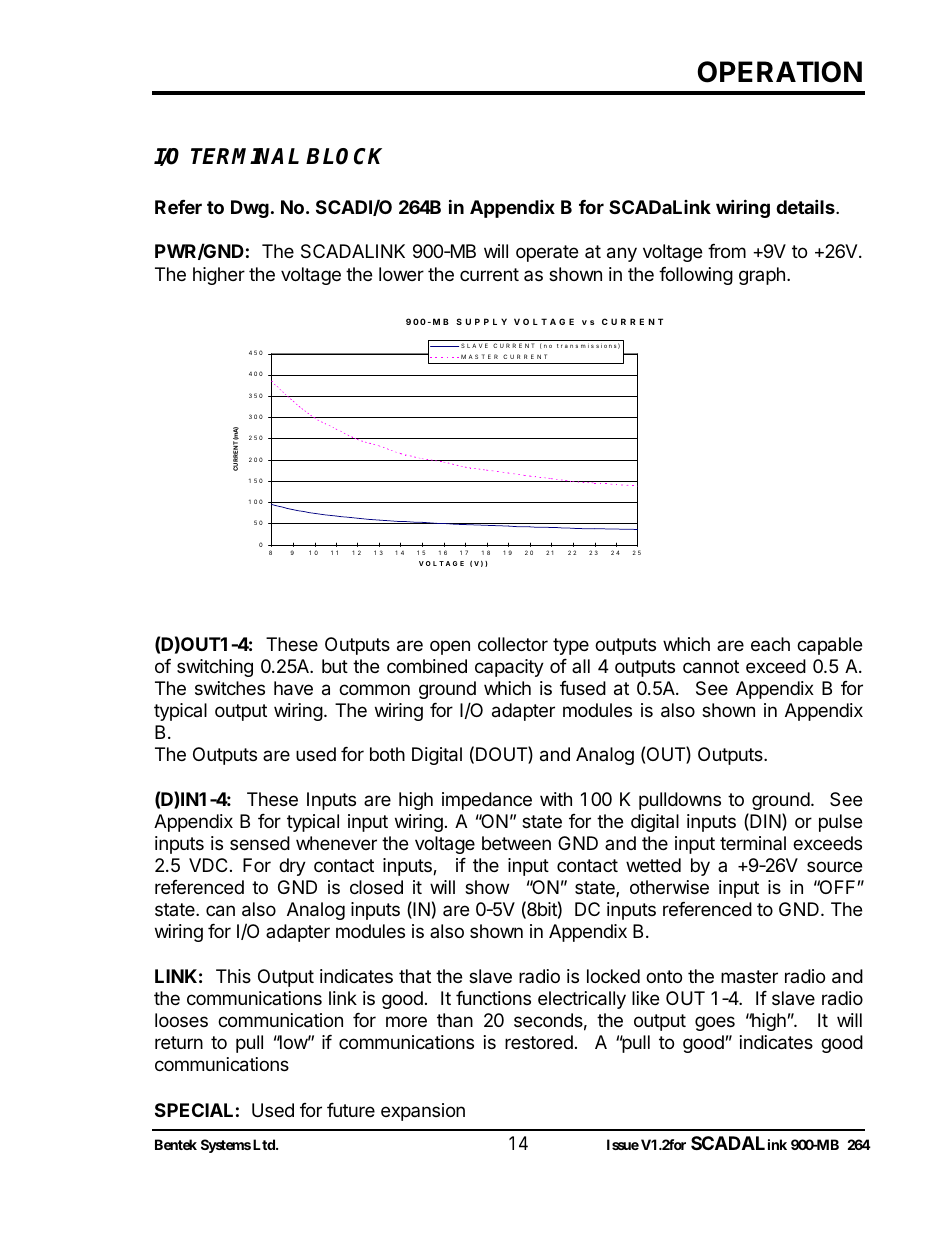 This screenshot has height=1233, width=952. Describe the element at coordinates (840, 823) in the screenshot. I see `pulse` at that location.
